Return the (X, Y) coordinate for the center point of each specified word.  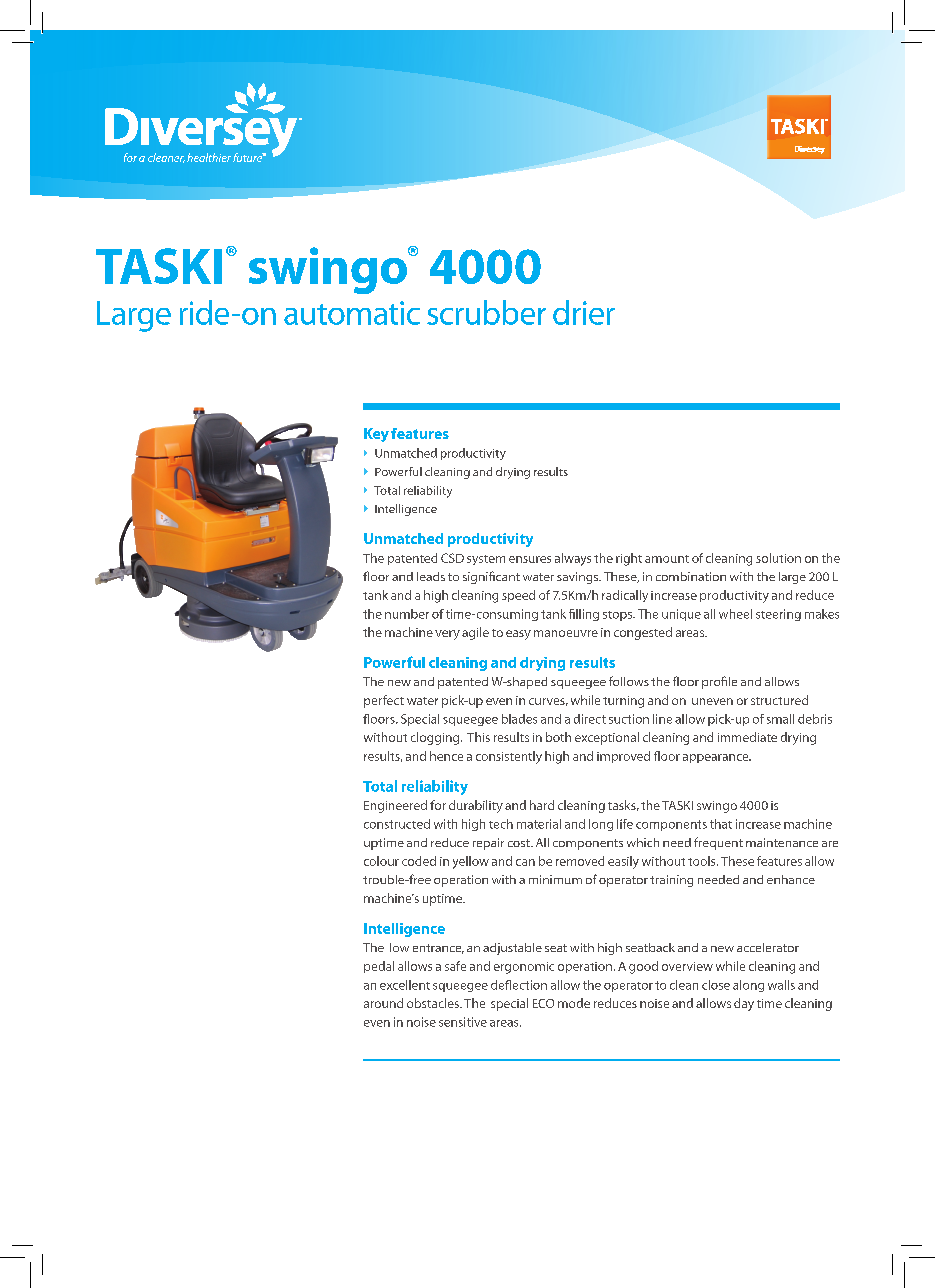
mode (574, 1003)
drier (584, 312)
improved (623, 757)
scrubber (486, 312)
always (573, 559)
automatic (352, 313)
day (744, 1004)
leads (431, 576)
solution (778, 558)
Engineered (395, 806)
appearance (717, 758)
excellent (405, 985)
